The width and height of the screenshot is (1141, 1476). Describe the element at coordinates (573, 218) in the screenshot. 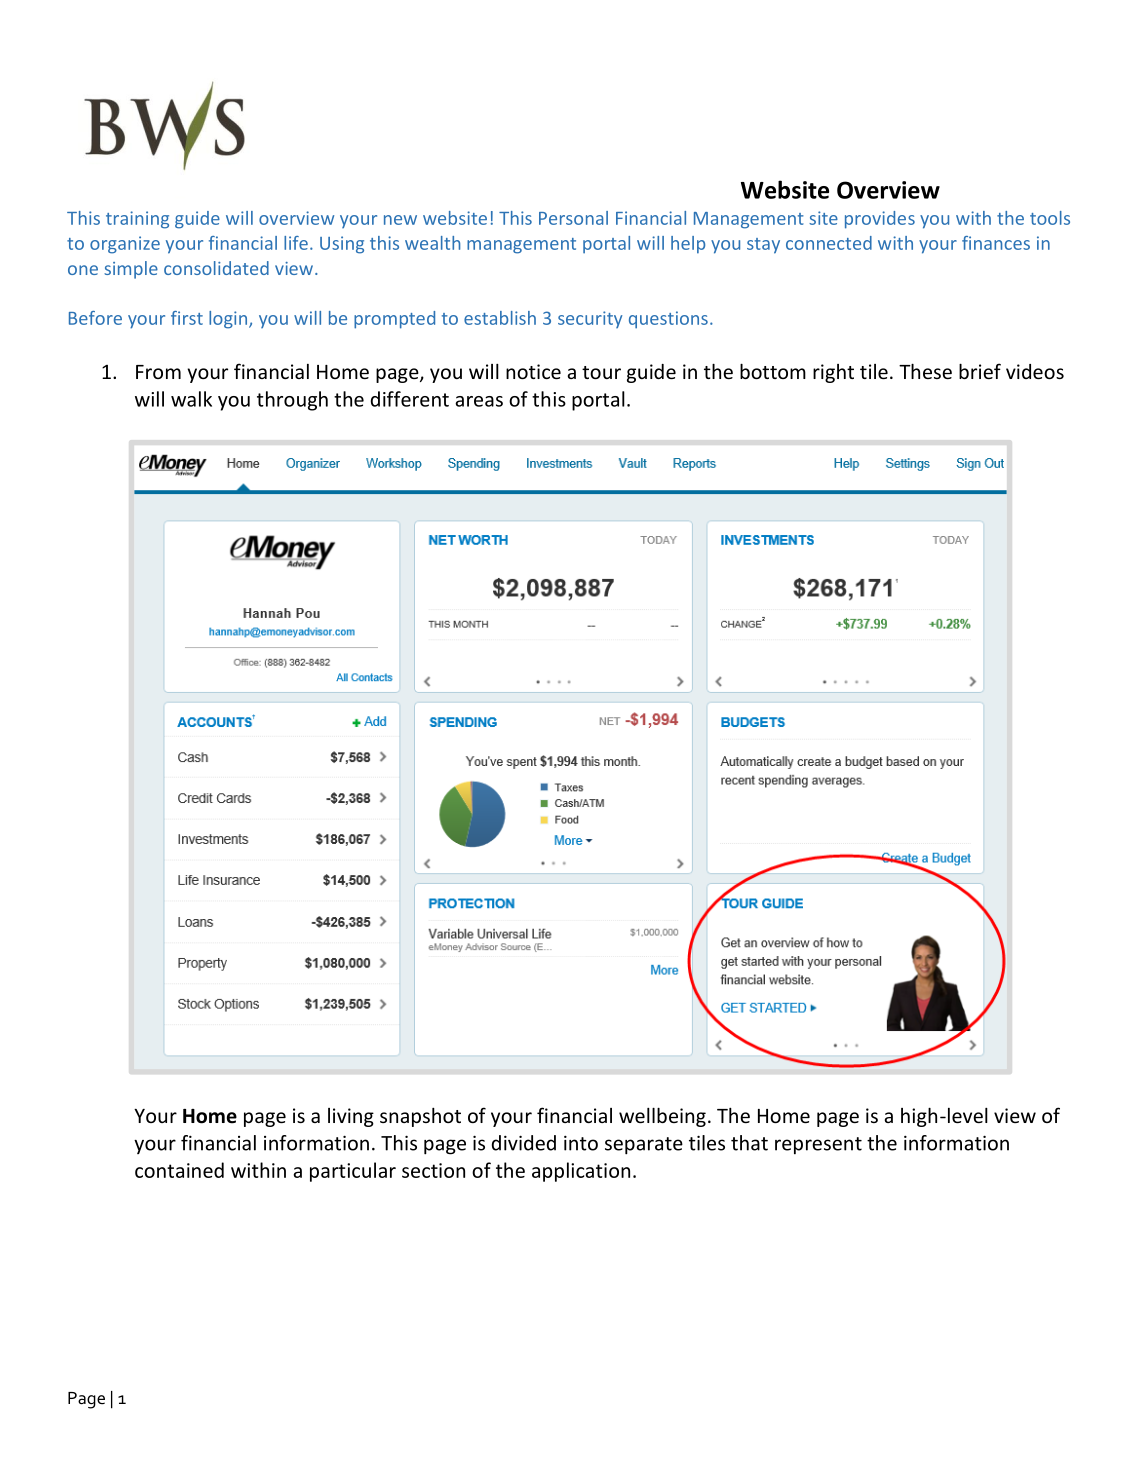

I see `Personal` at that location.
